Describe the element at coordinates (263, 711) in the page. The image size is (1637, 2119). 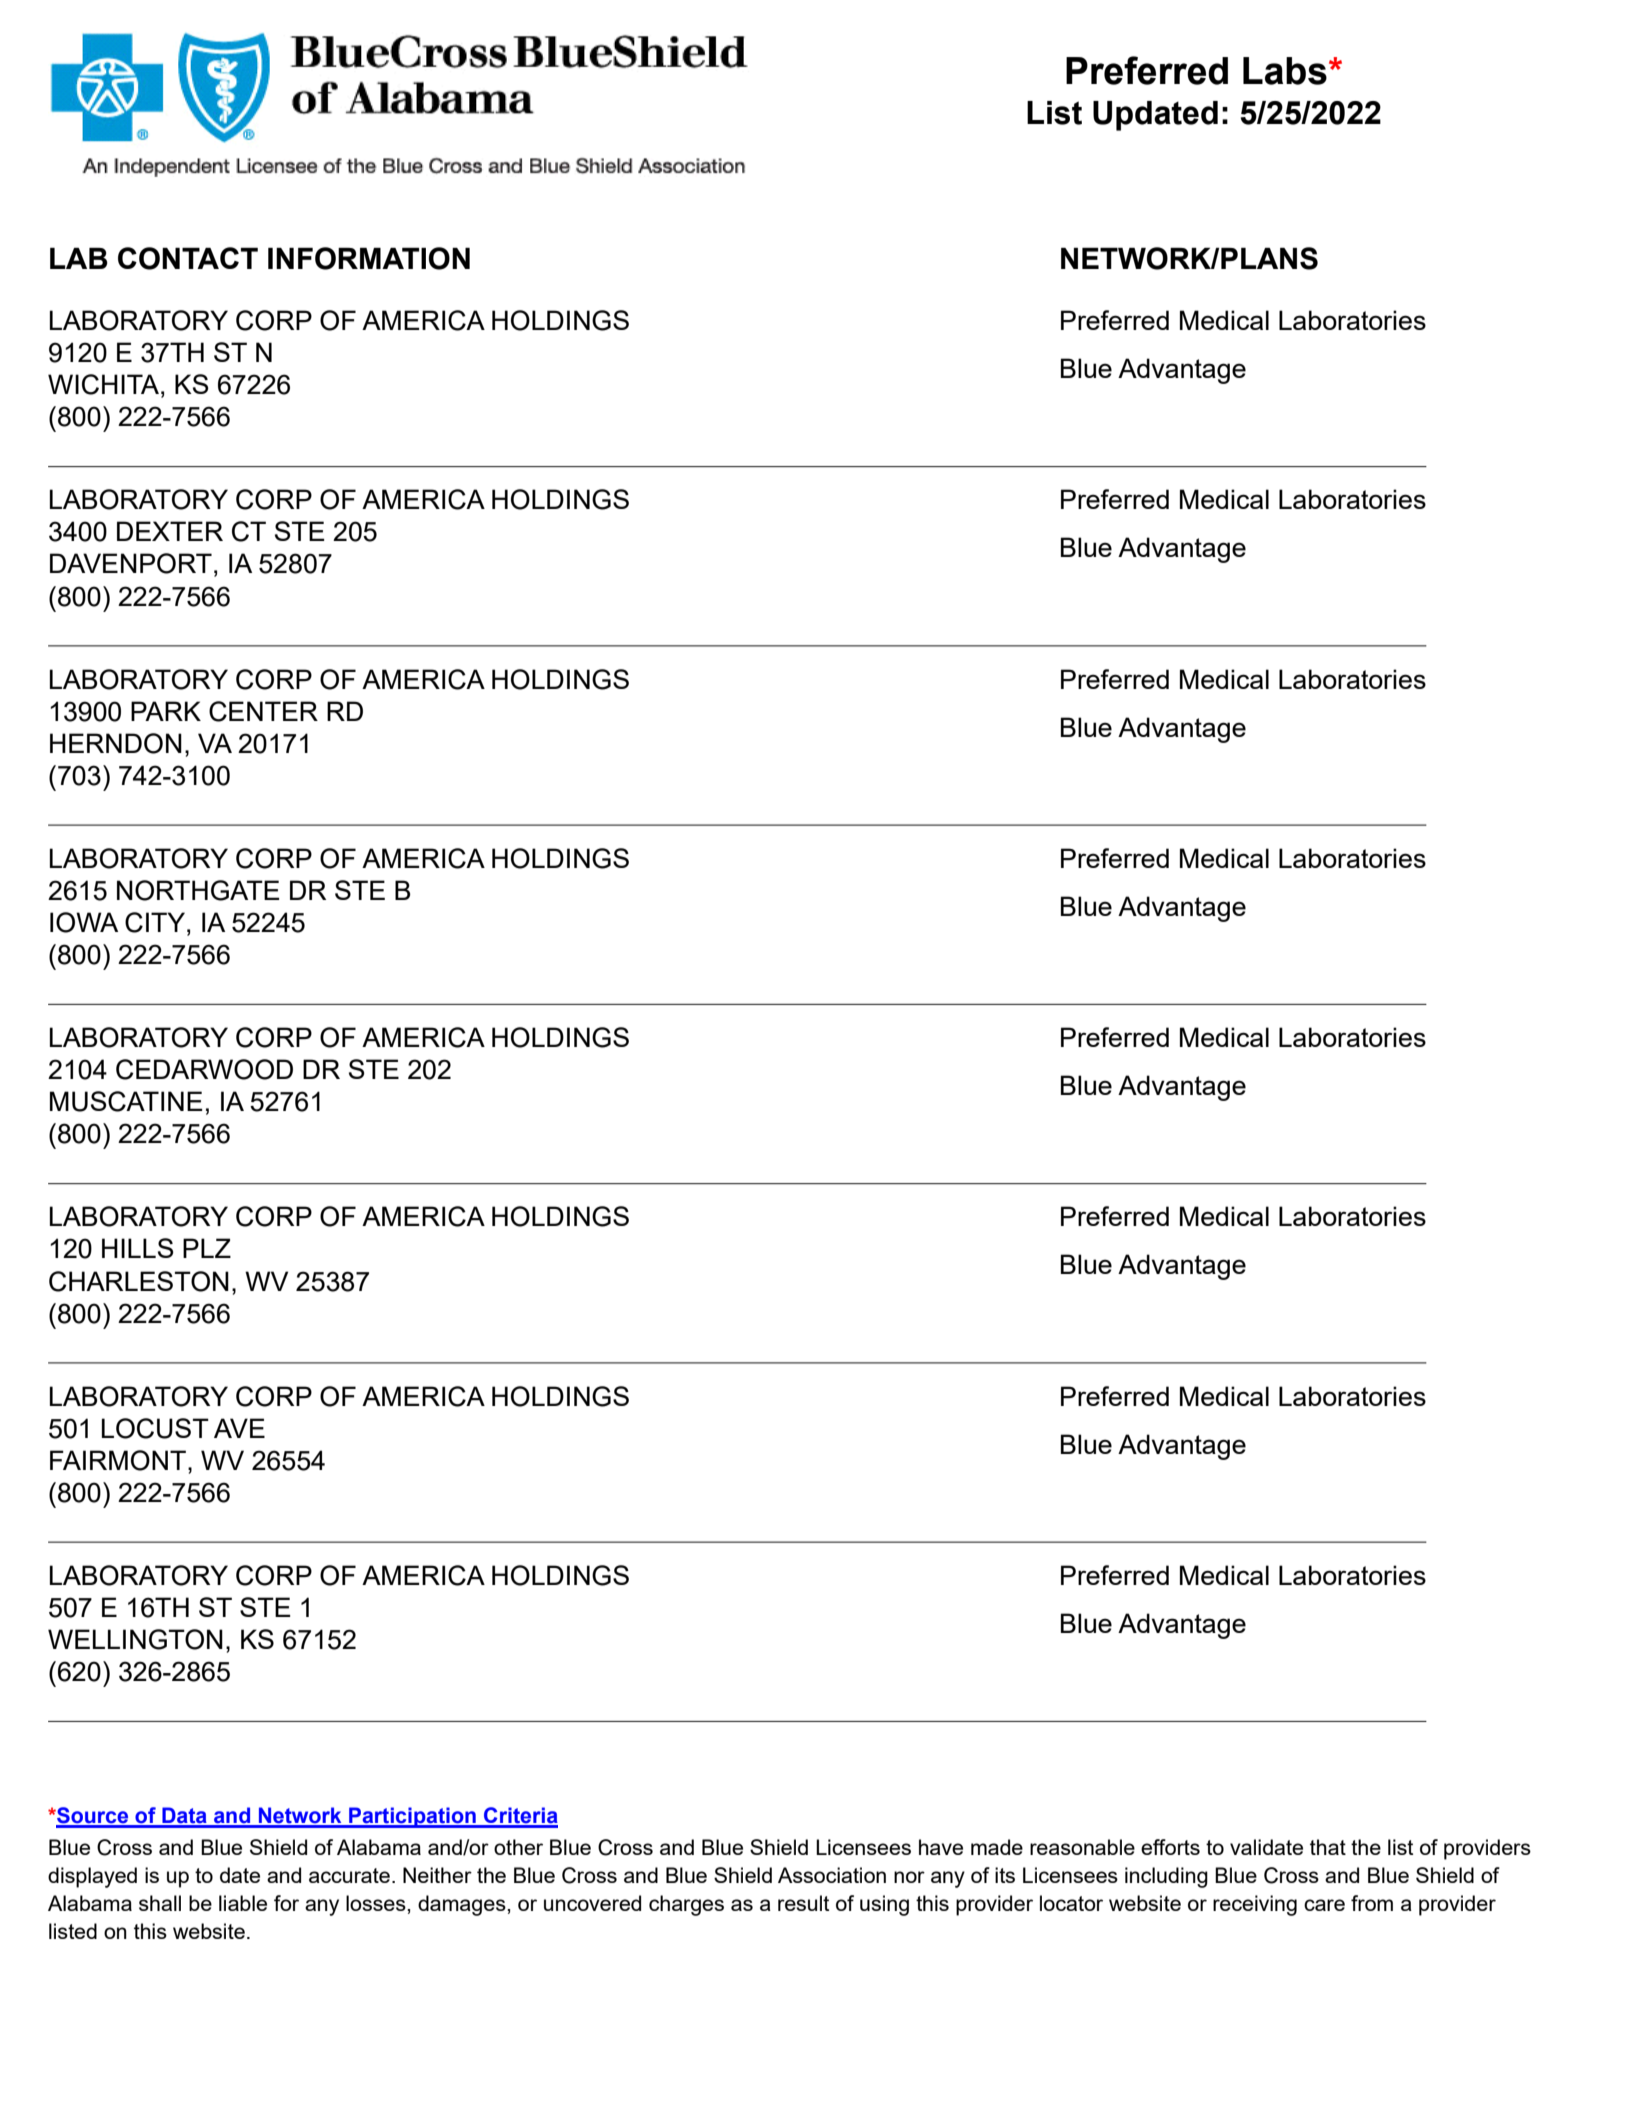
I see `CENTER` at that location.
